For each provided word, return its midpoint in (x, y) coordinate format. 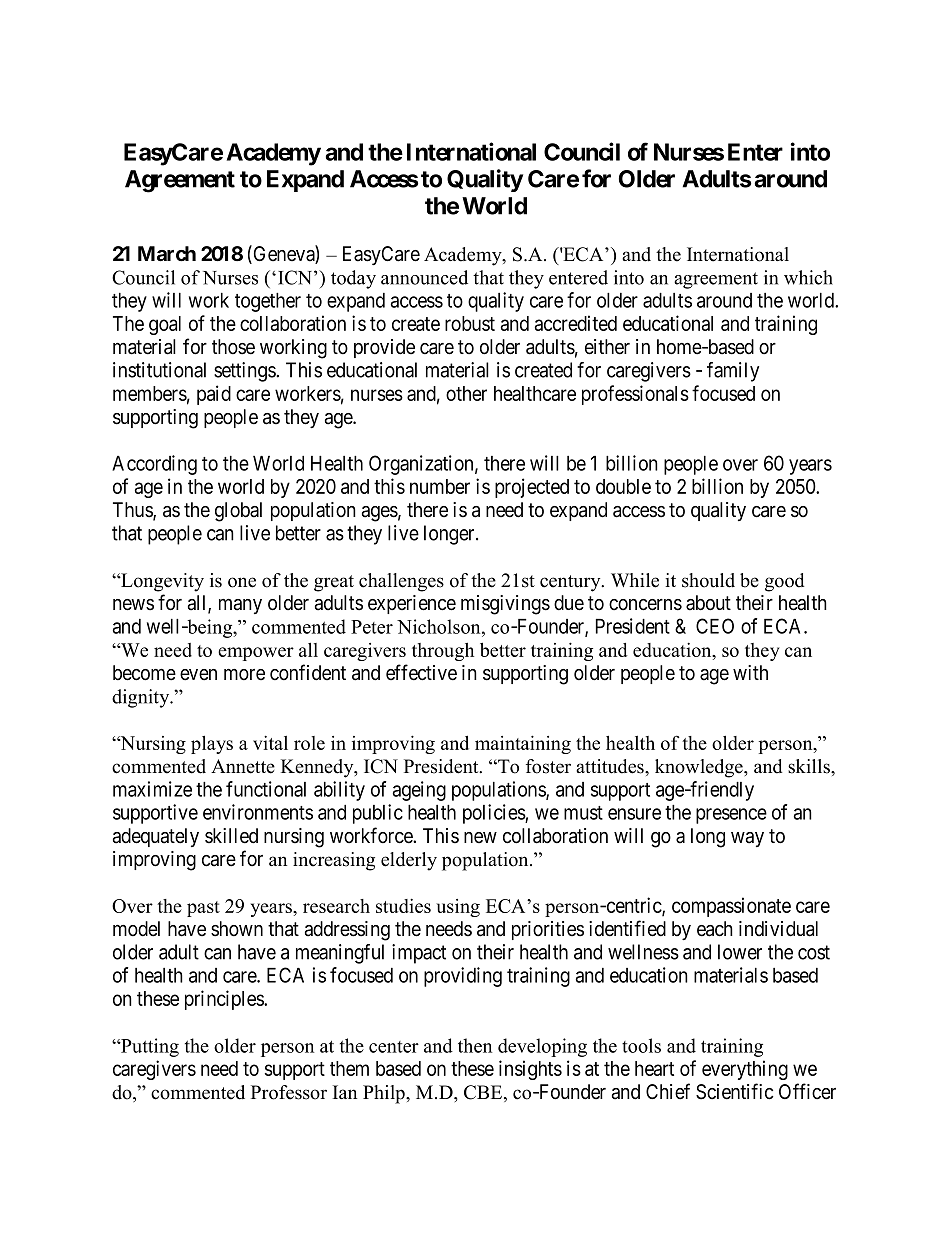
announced (424, 277)
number (440, 486)
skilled (231, 836)
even (198, 675)
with (750, 672)
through (443, 652)
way (747, 839)
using (458, 908)
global (238, 512)
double (623, 486)
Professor (289, 1092)
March (167, 254)
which (808, 277)
